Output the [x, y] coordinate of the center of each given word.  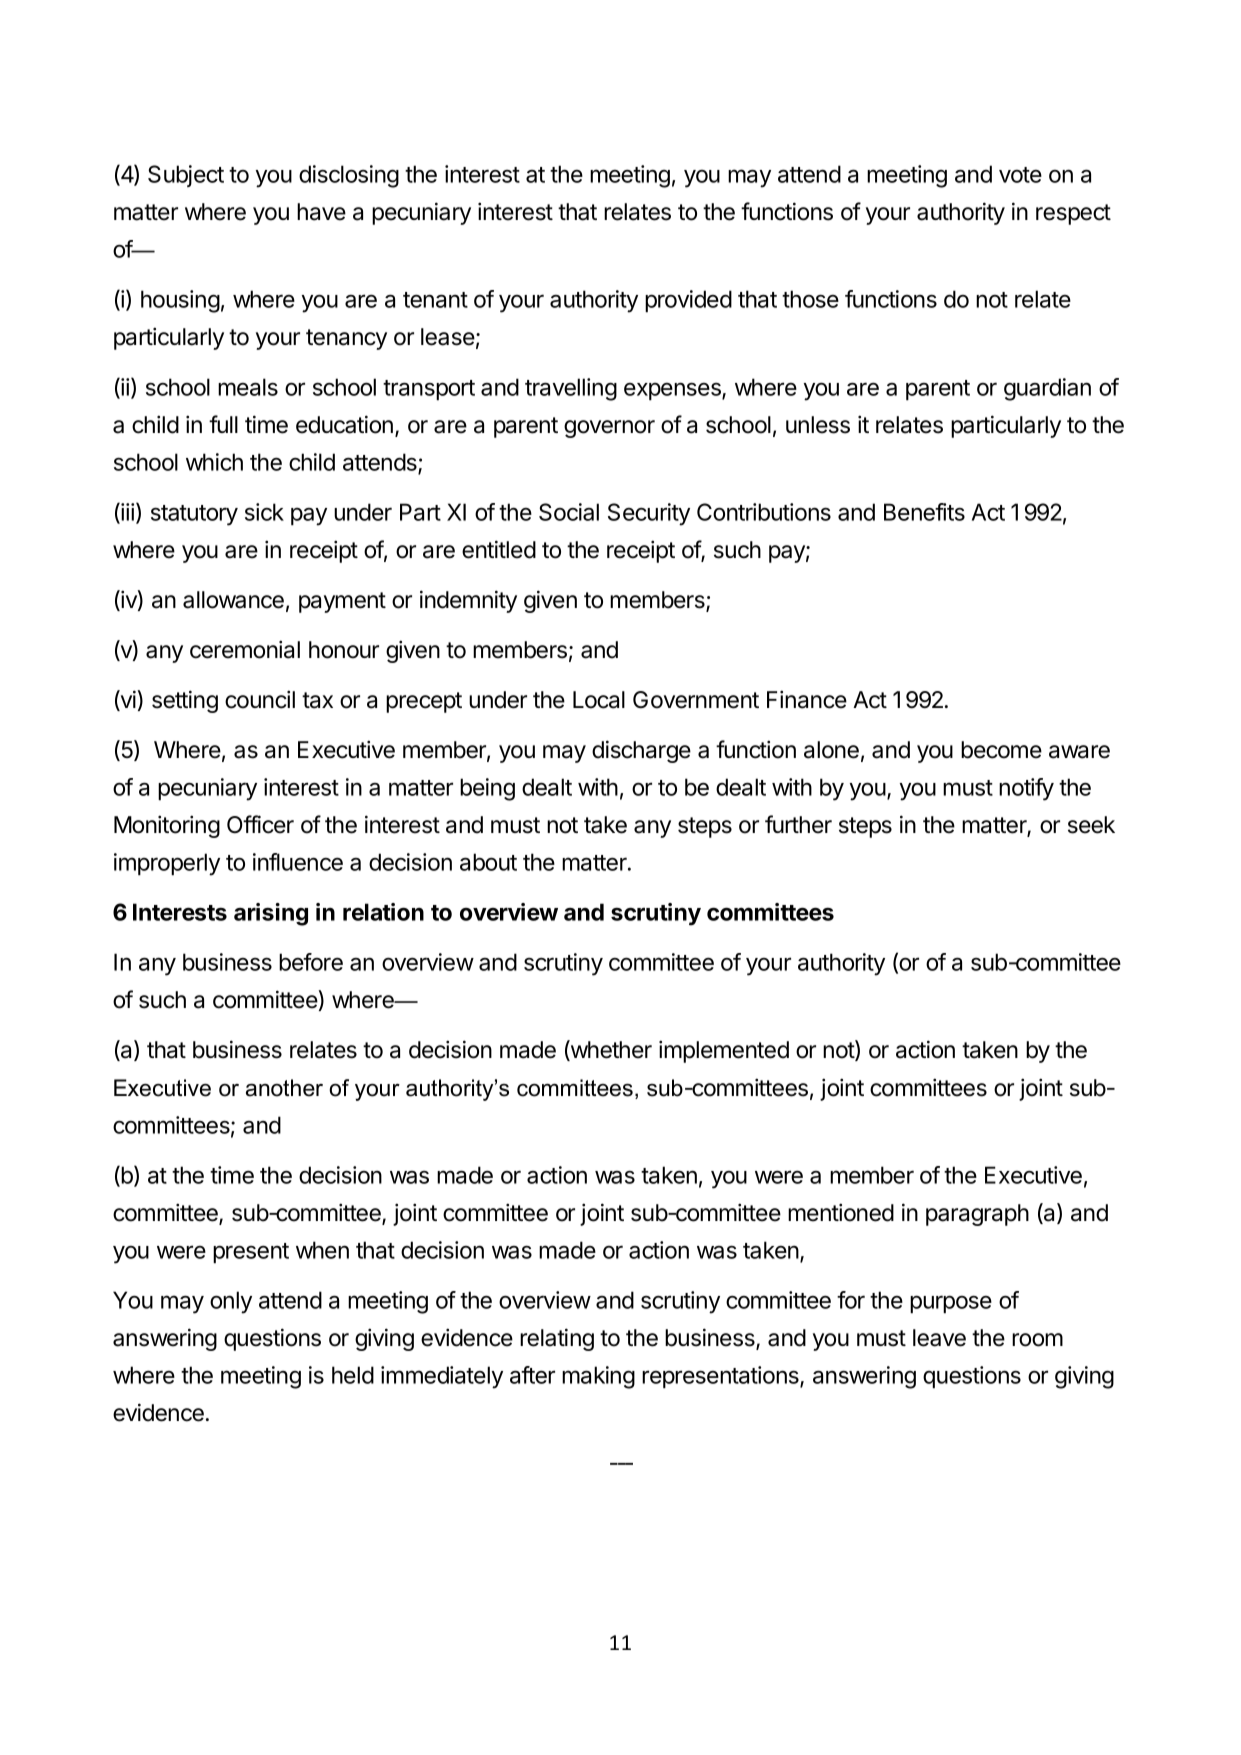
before [311, 962]
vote [1020, 175]
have [321, 212]
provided [688, 301]
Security [649, 514]
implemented [724, 1051]
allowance [233, 600]
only [231, 1302]
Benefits [924, 512]
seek [1091, 825]
